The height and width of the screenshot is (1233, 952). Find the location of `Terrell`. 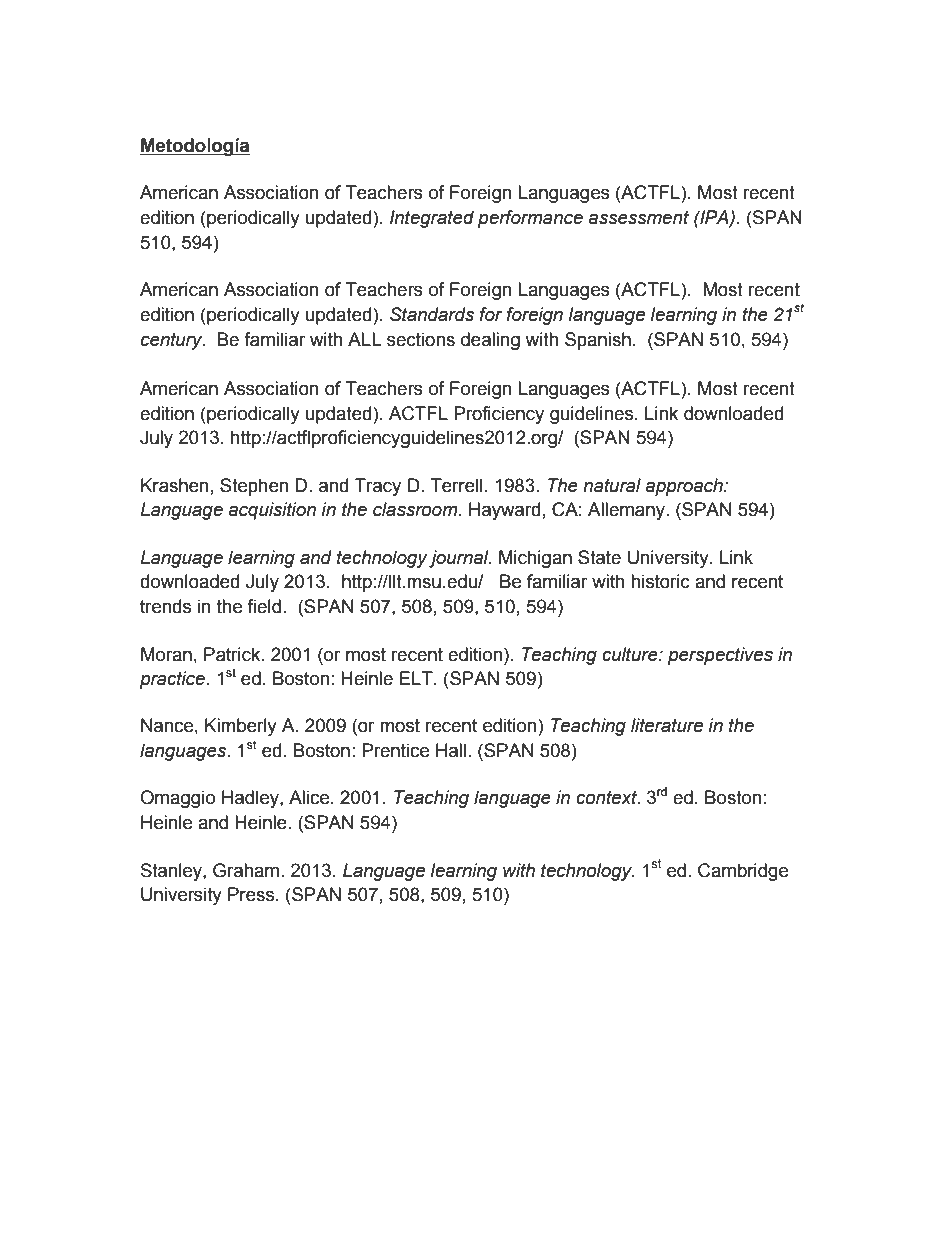

Terrell is located at coordinates (456, 485).
